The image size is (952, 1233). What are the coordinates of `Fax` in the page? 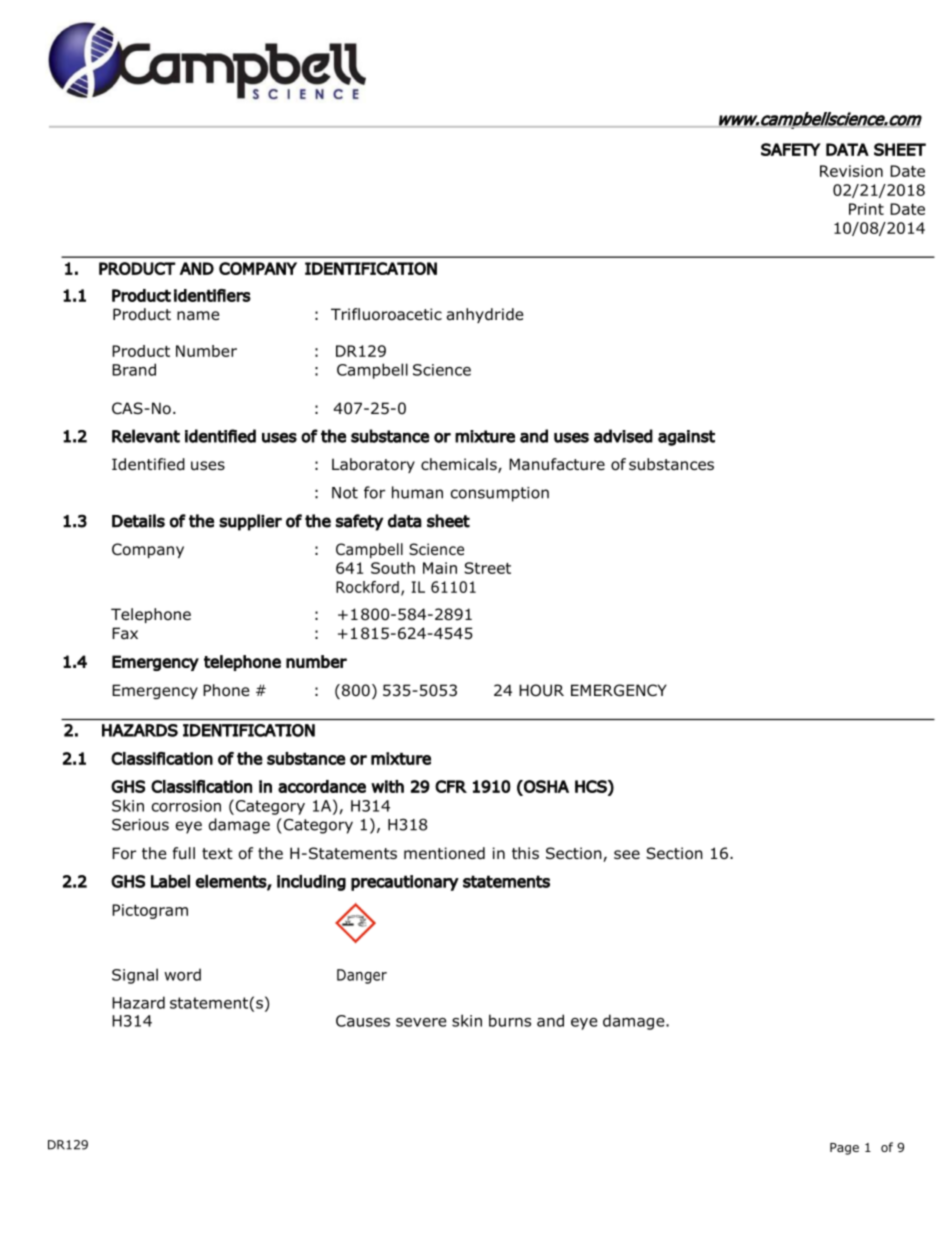 It's located at (125, 633).
